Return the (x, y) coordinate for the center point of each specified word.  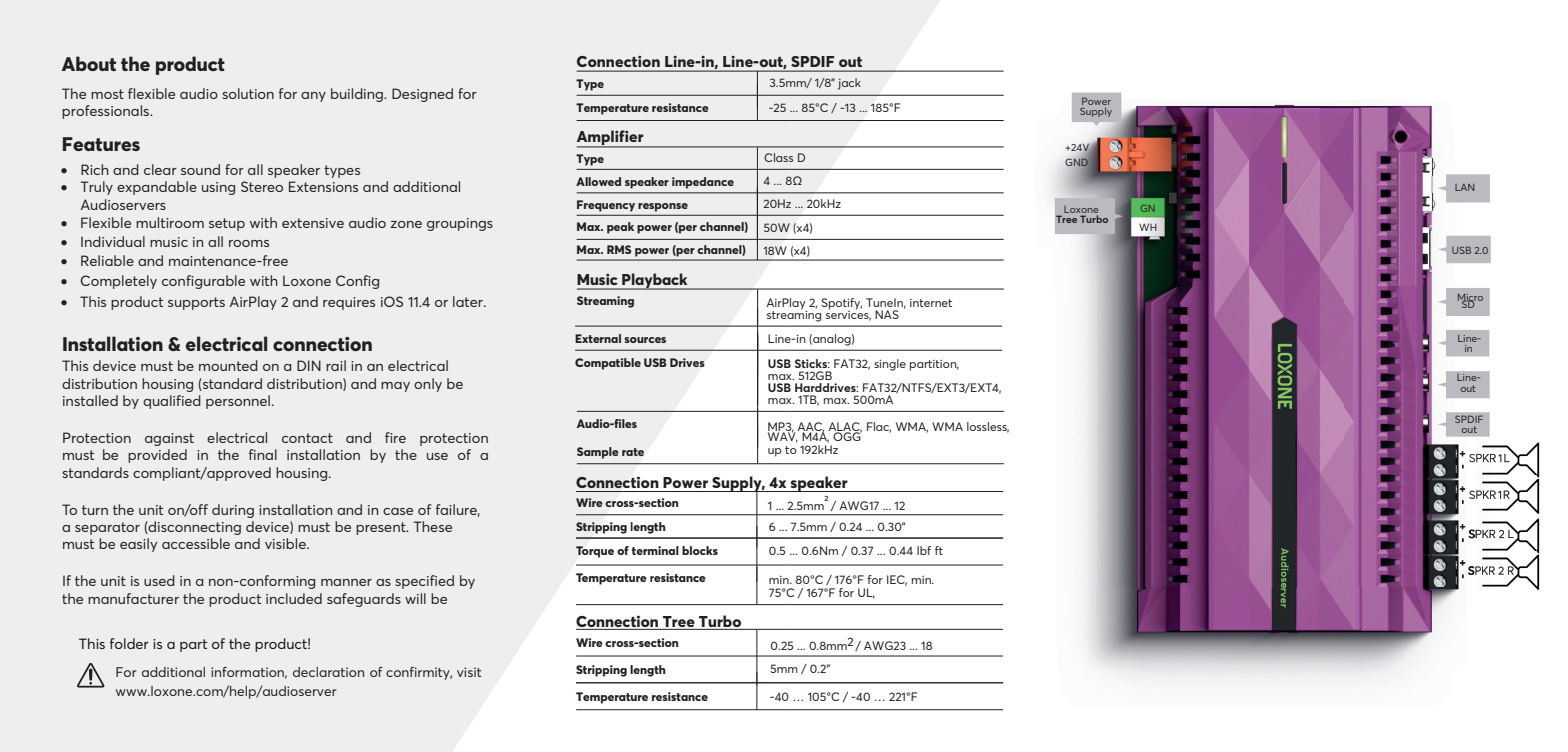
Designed (422, 95)
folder (129, 643)
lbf (924, 550)
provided (157, 456)
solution (248, 93)
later (469, 301)
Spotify (841, 305)
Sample (598, 453)
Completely (118, 282)
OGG (847, 435)
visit (469, 672)
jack (849, 84)
